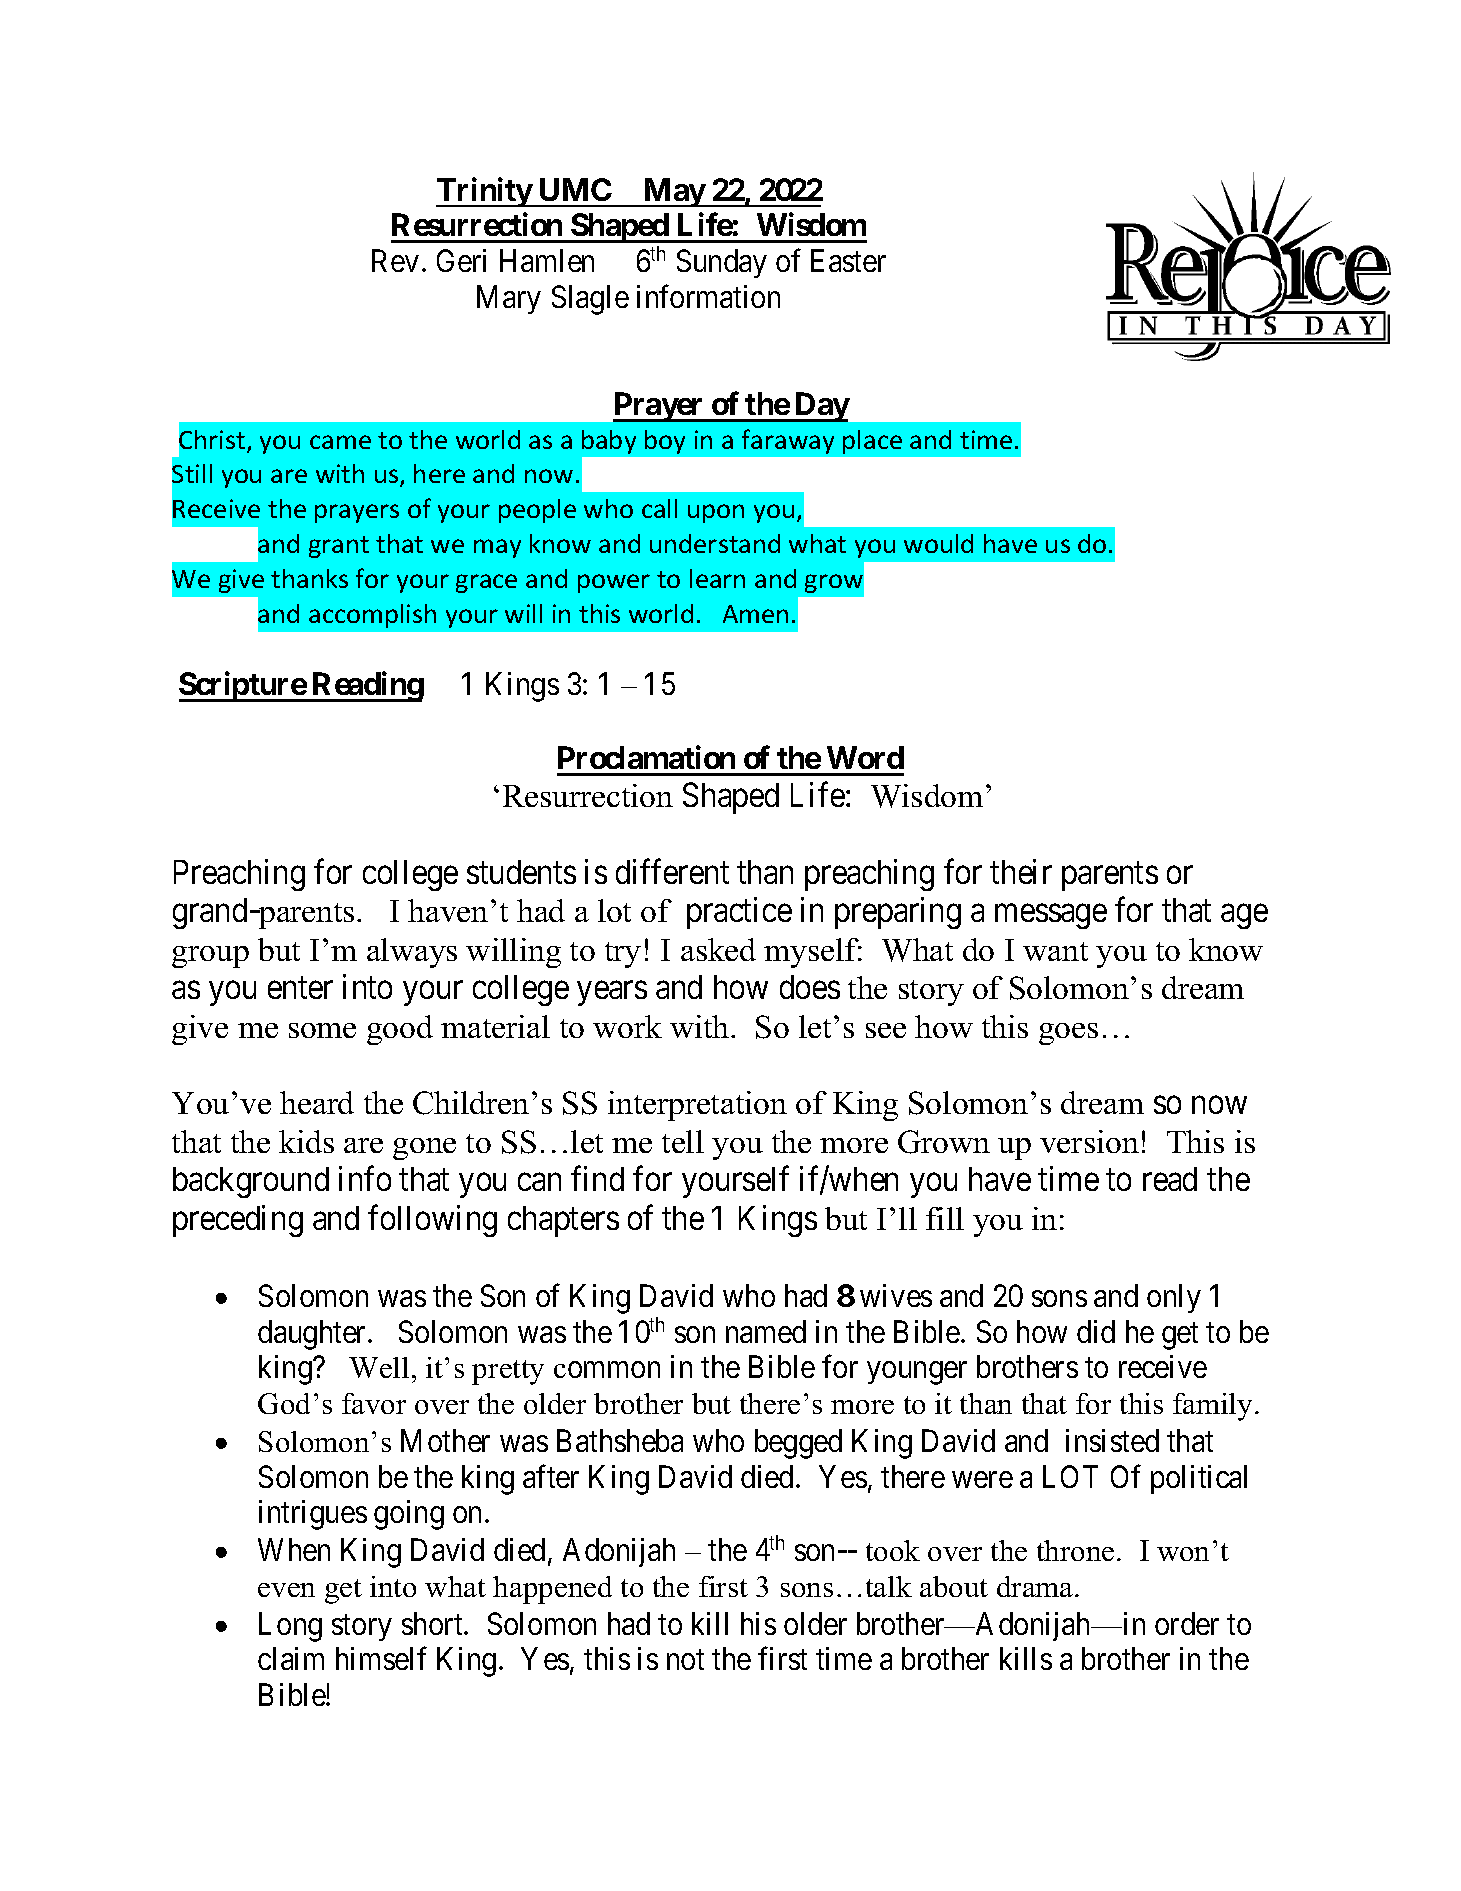 The height and width of the screenshot is (1891, 1461). What do you see at coordinates (1089, 1141) in the screenshot?
I see `version` at bounding box center [1089, 1141].
